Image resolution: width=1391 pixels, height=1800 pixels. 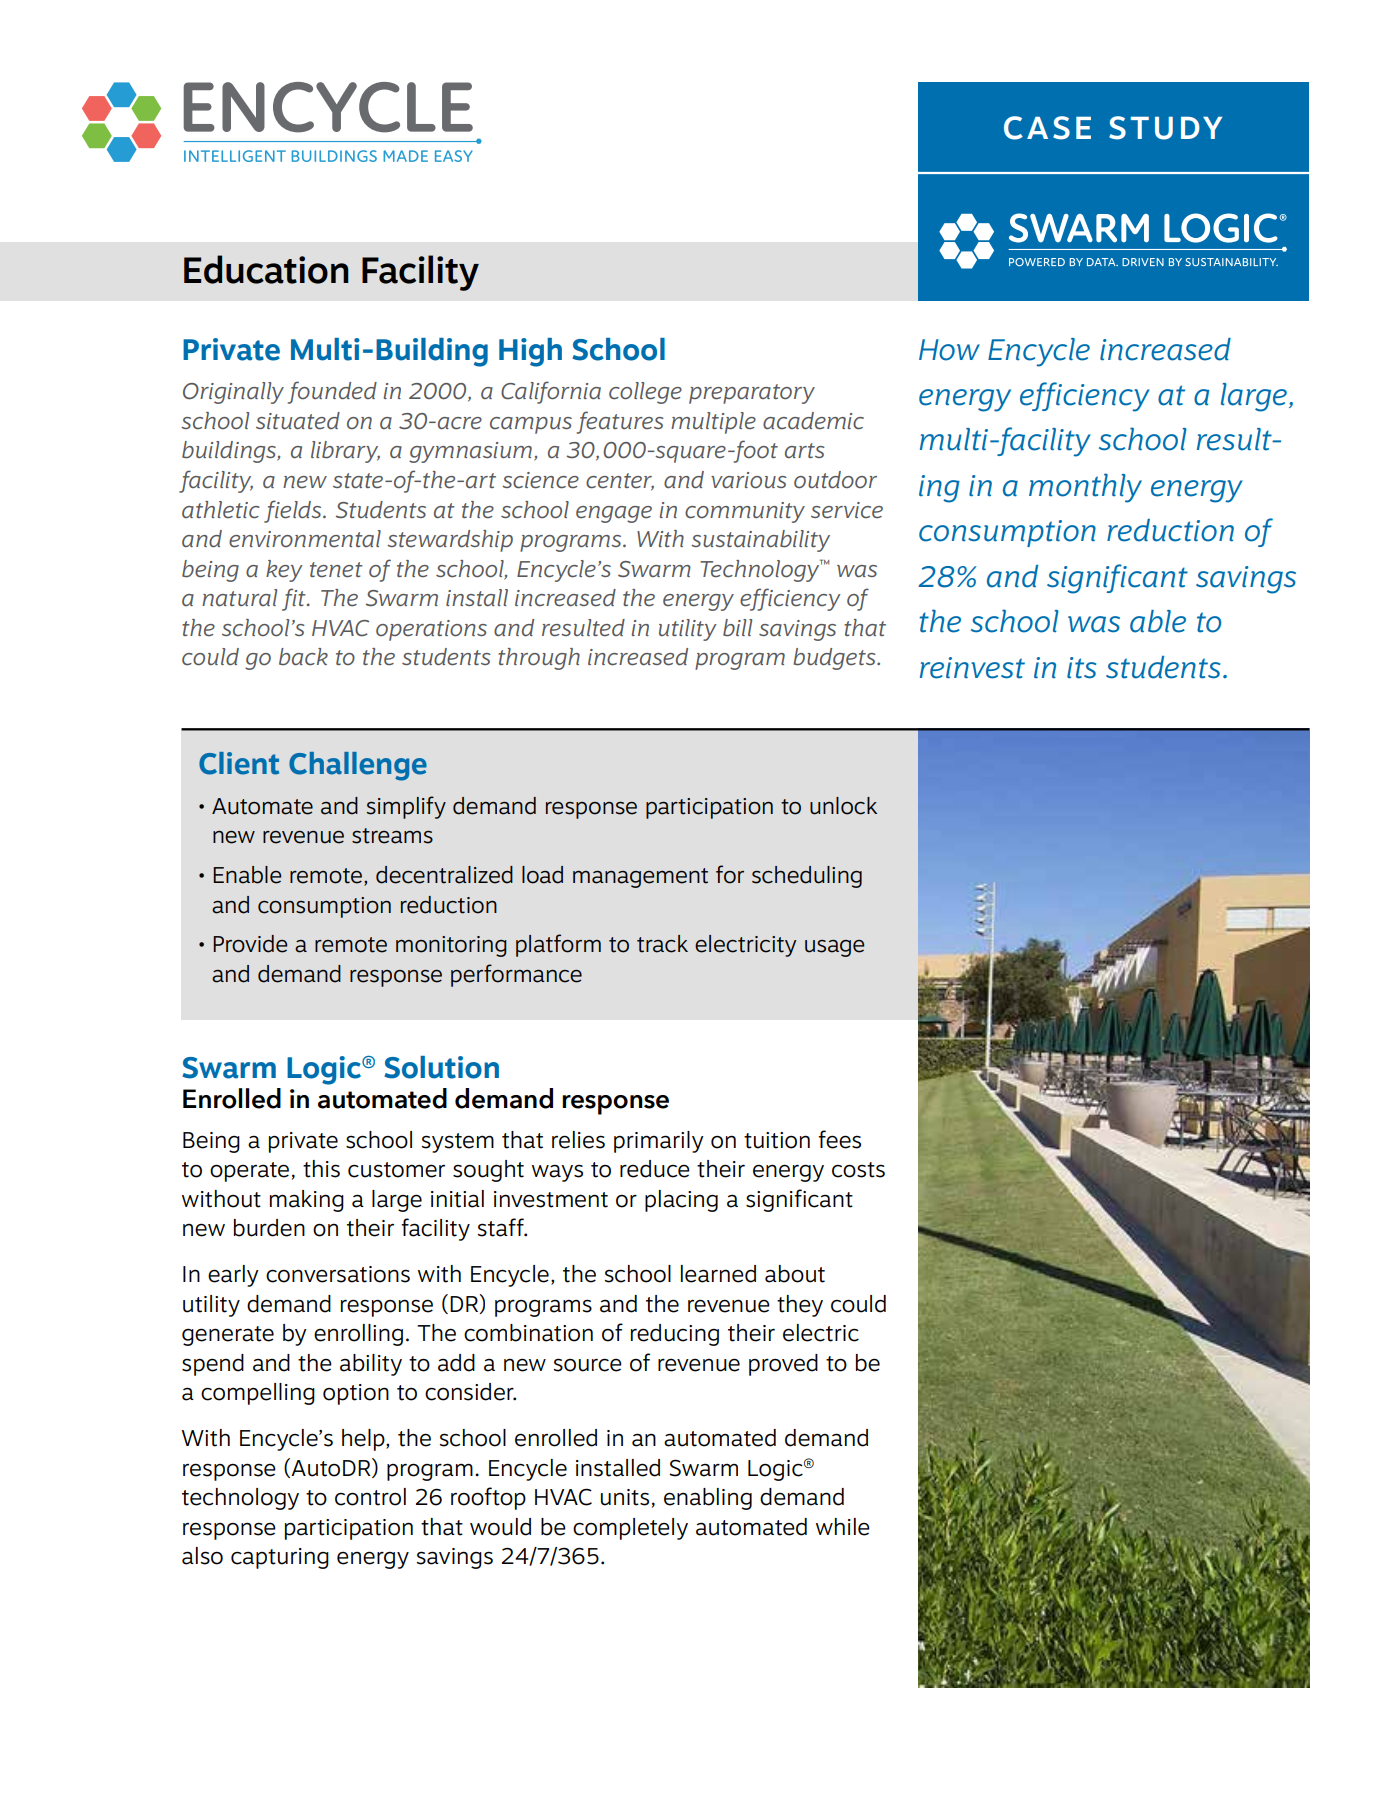 I want to click on while, so click(x=843, y=1527).
